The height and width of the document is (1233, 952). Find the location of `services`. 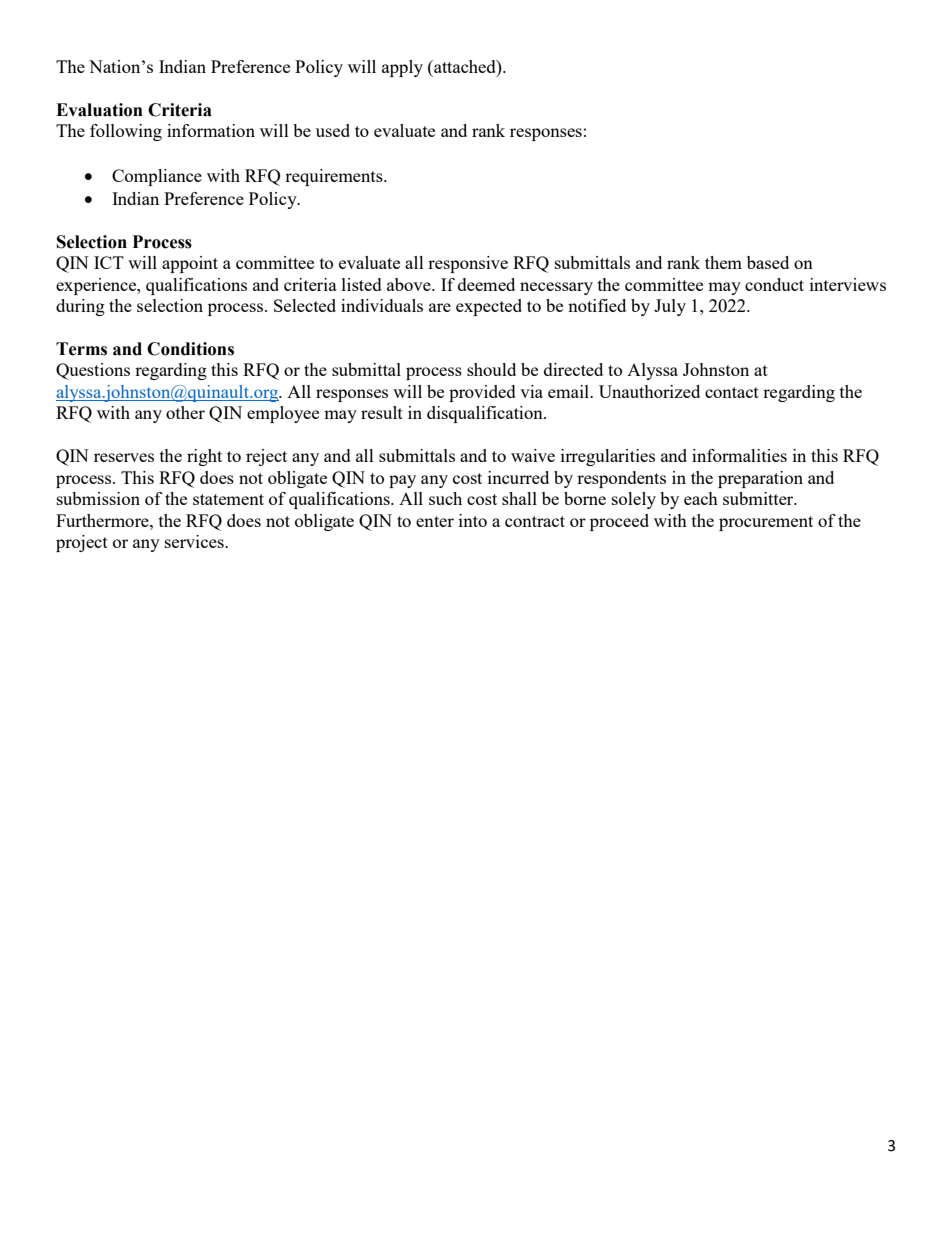

services is located at coordinates (195, 541).
